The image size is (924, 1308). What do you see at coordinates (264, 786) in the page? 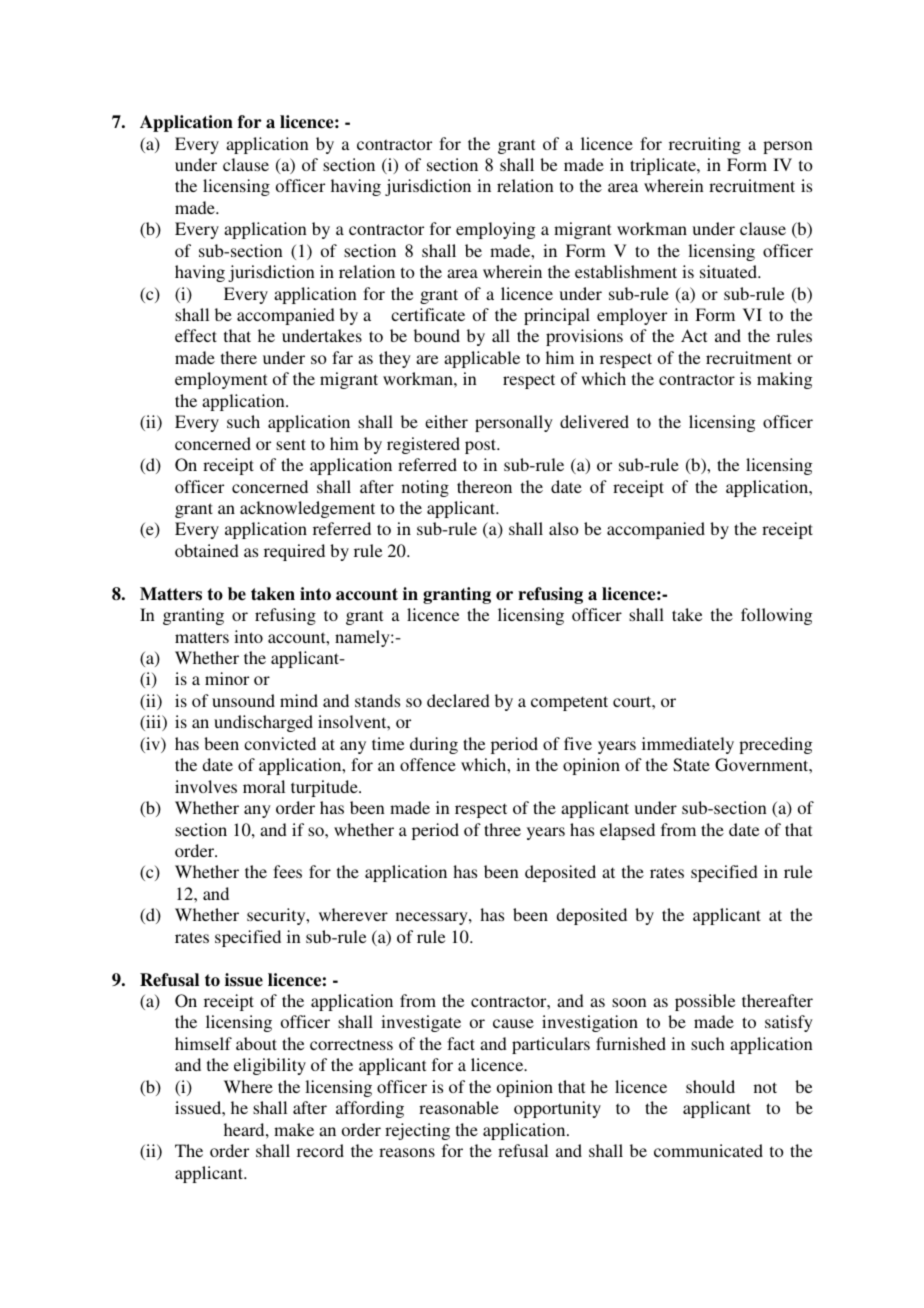
I see `moral` at bounding box center [264, 786].
